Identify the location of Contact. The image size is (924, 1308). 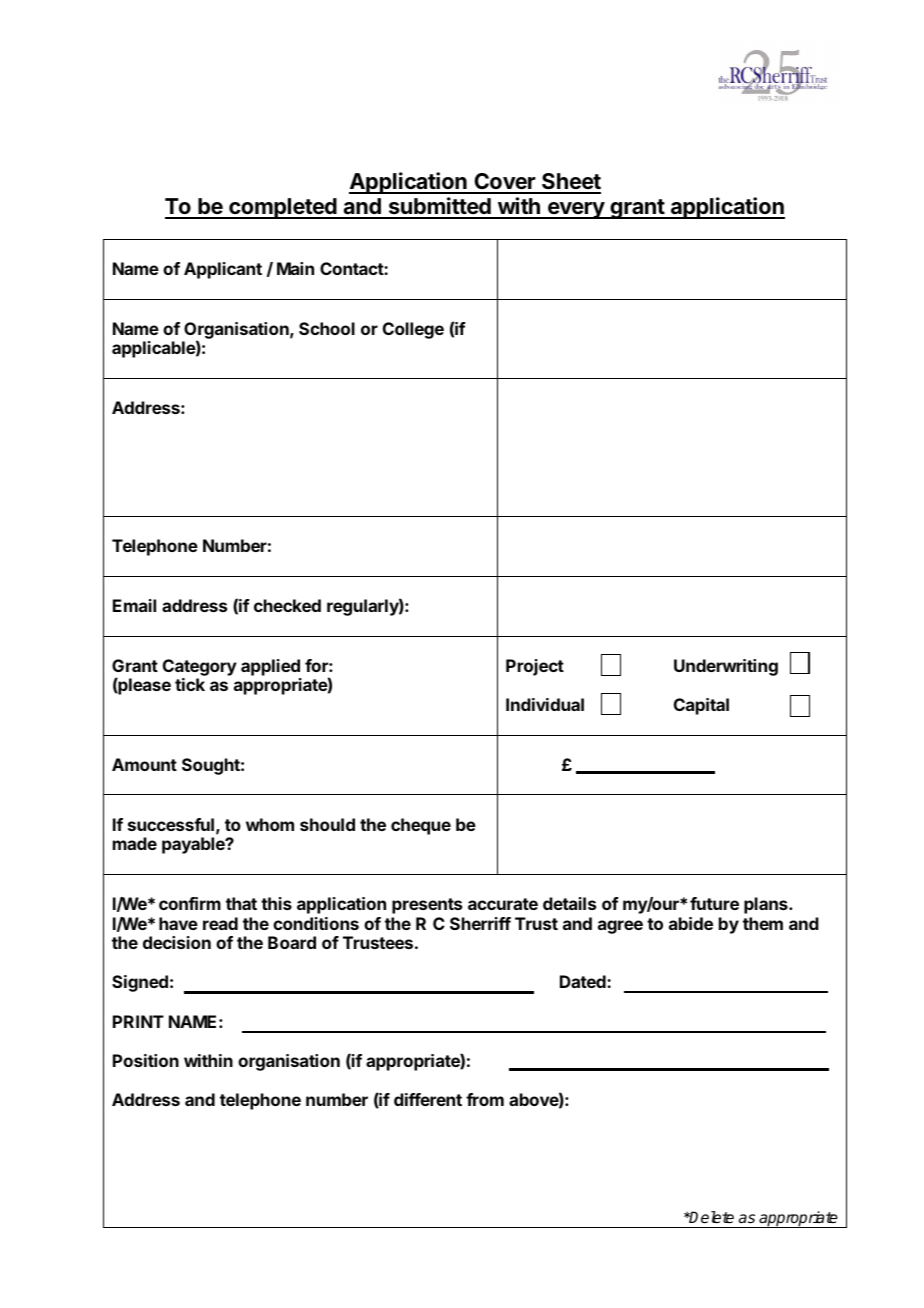
(352, 268).
